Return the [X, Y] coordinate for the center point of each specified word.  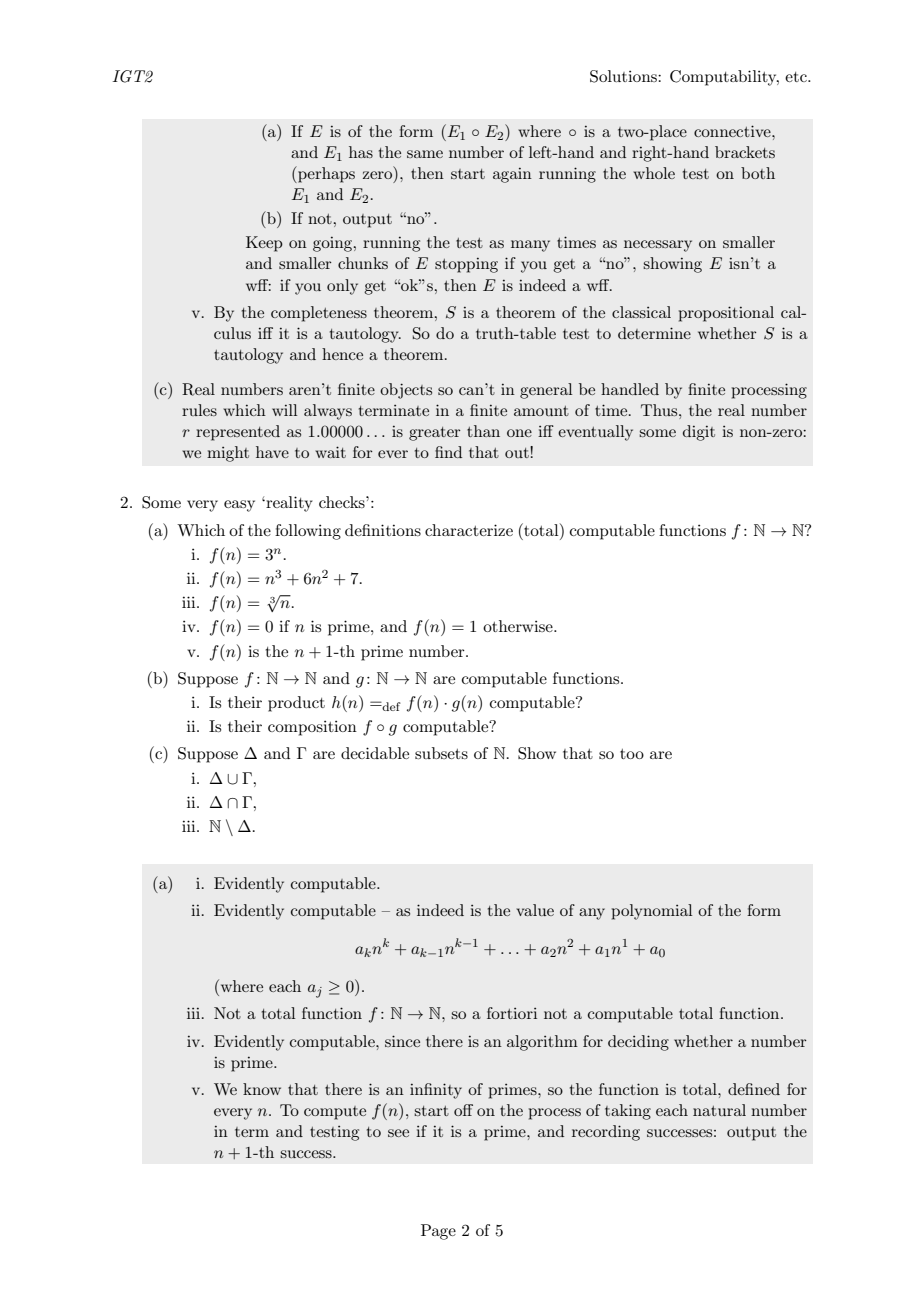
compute [335, 1113]
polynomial [652, 912]
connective [733, 131]
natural [719, 1110]
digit [699, 433]
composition [312, 728]
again [512, 175]
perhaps [325, 174]
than [483, 431]
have [272, 452]
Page [438, 1232]
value [535, 910]
